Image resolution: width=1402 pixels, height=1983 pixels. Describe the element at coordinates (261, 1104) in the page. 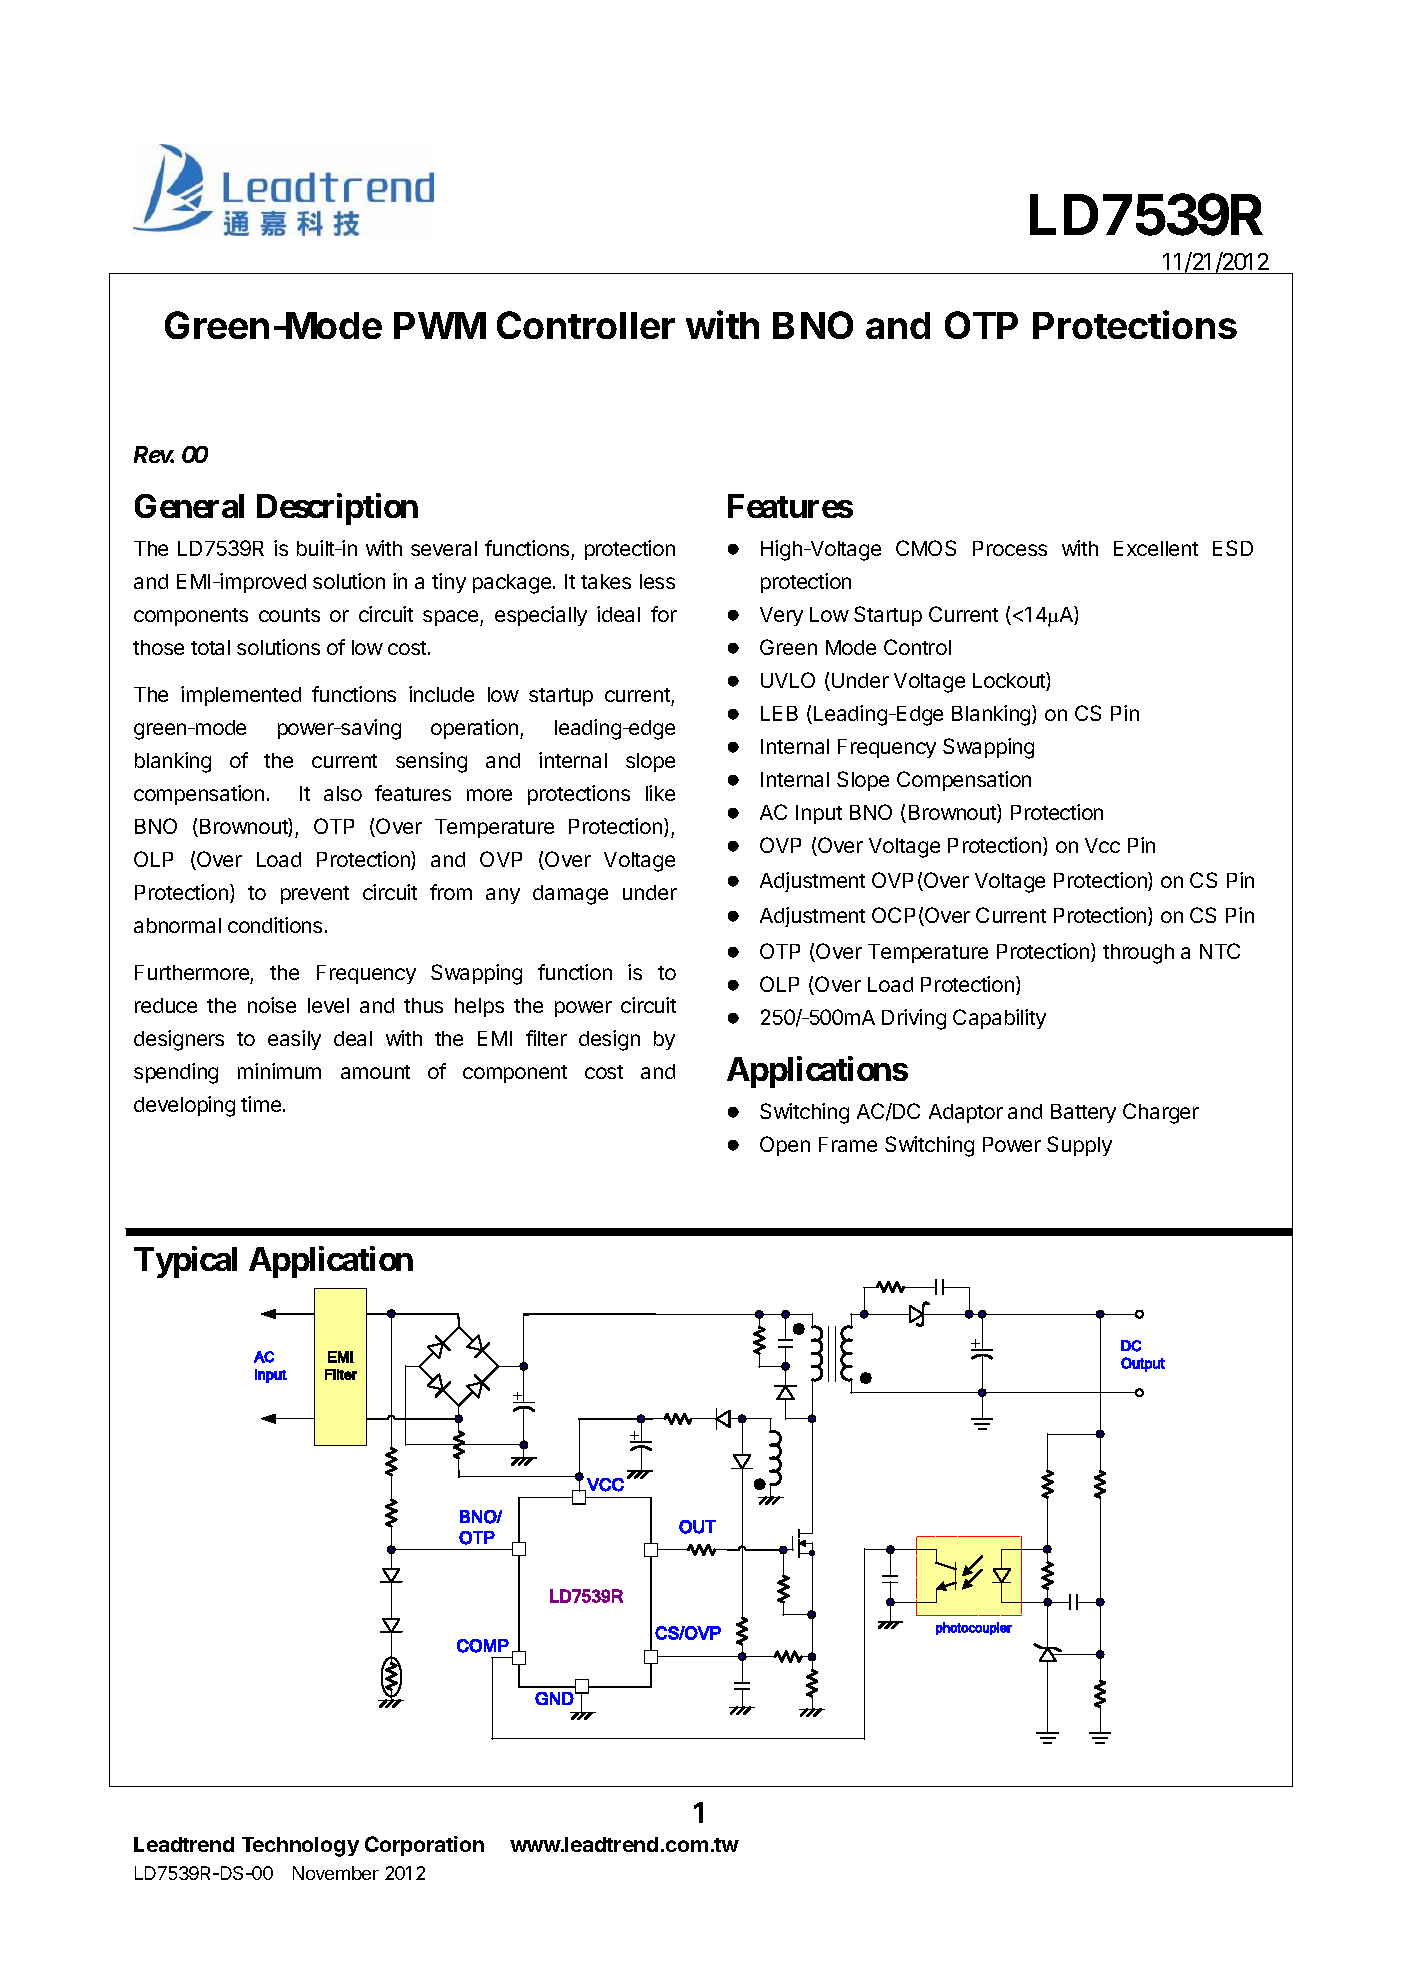

I see `time` at that location.
